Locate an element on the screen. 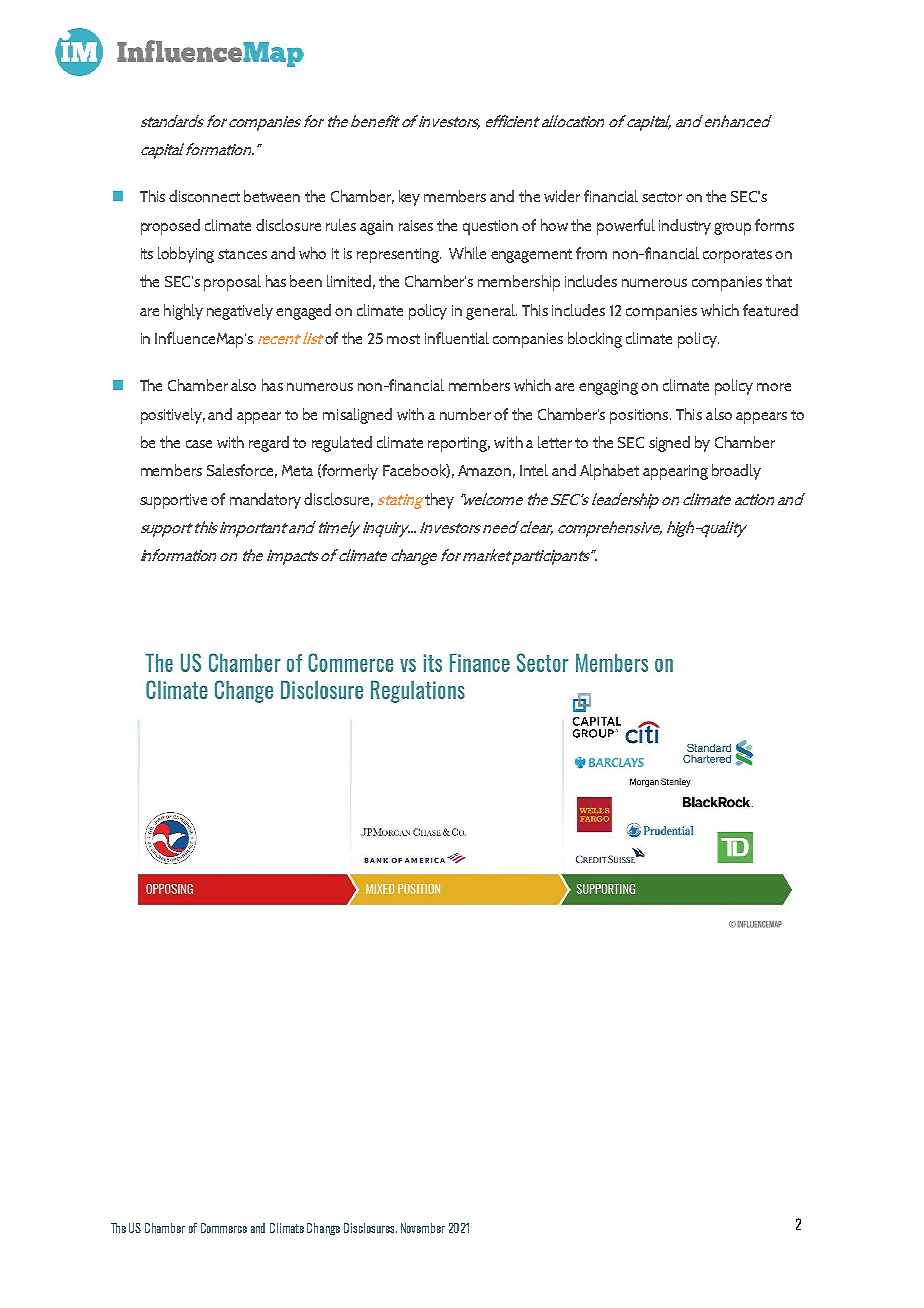 This screenshot has width=924, height=1308. November is located at coordinates (423, 1228).
